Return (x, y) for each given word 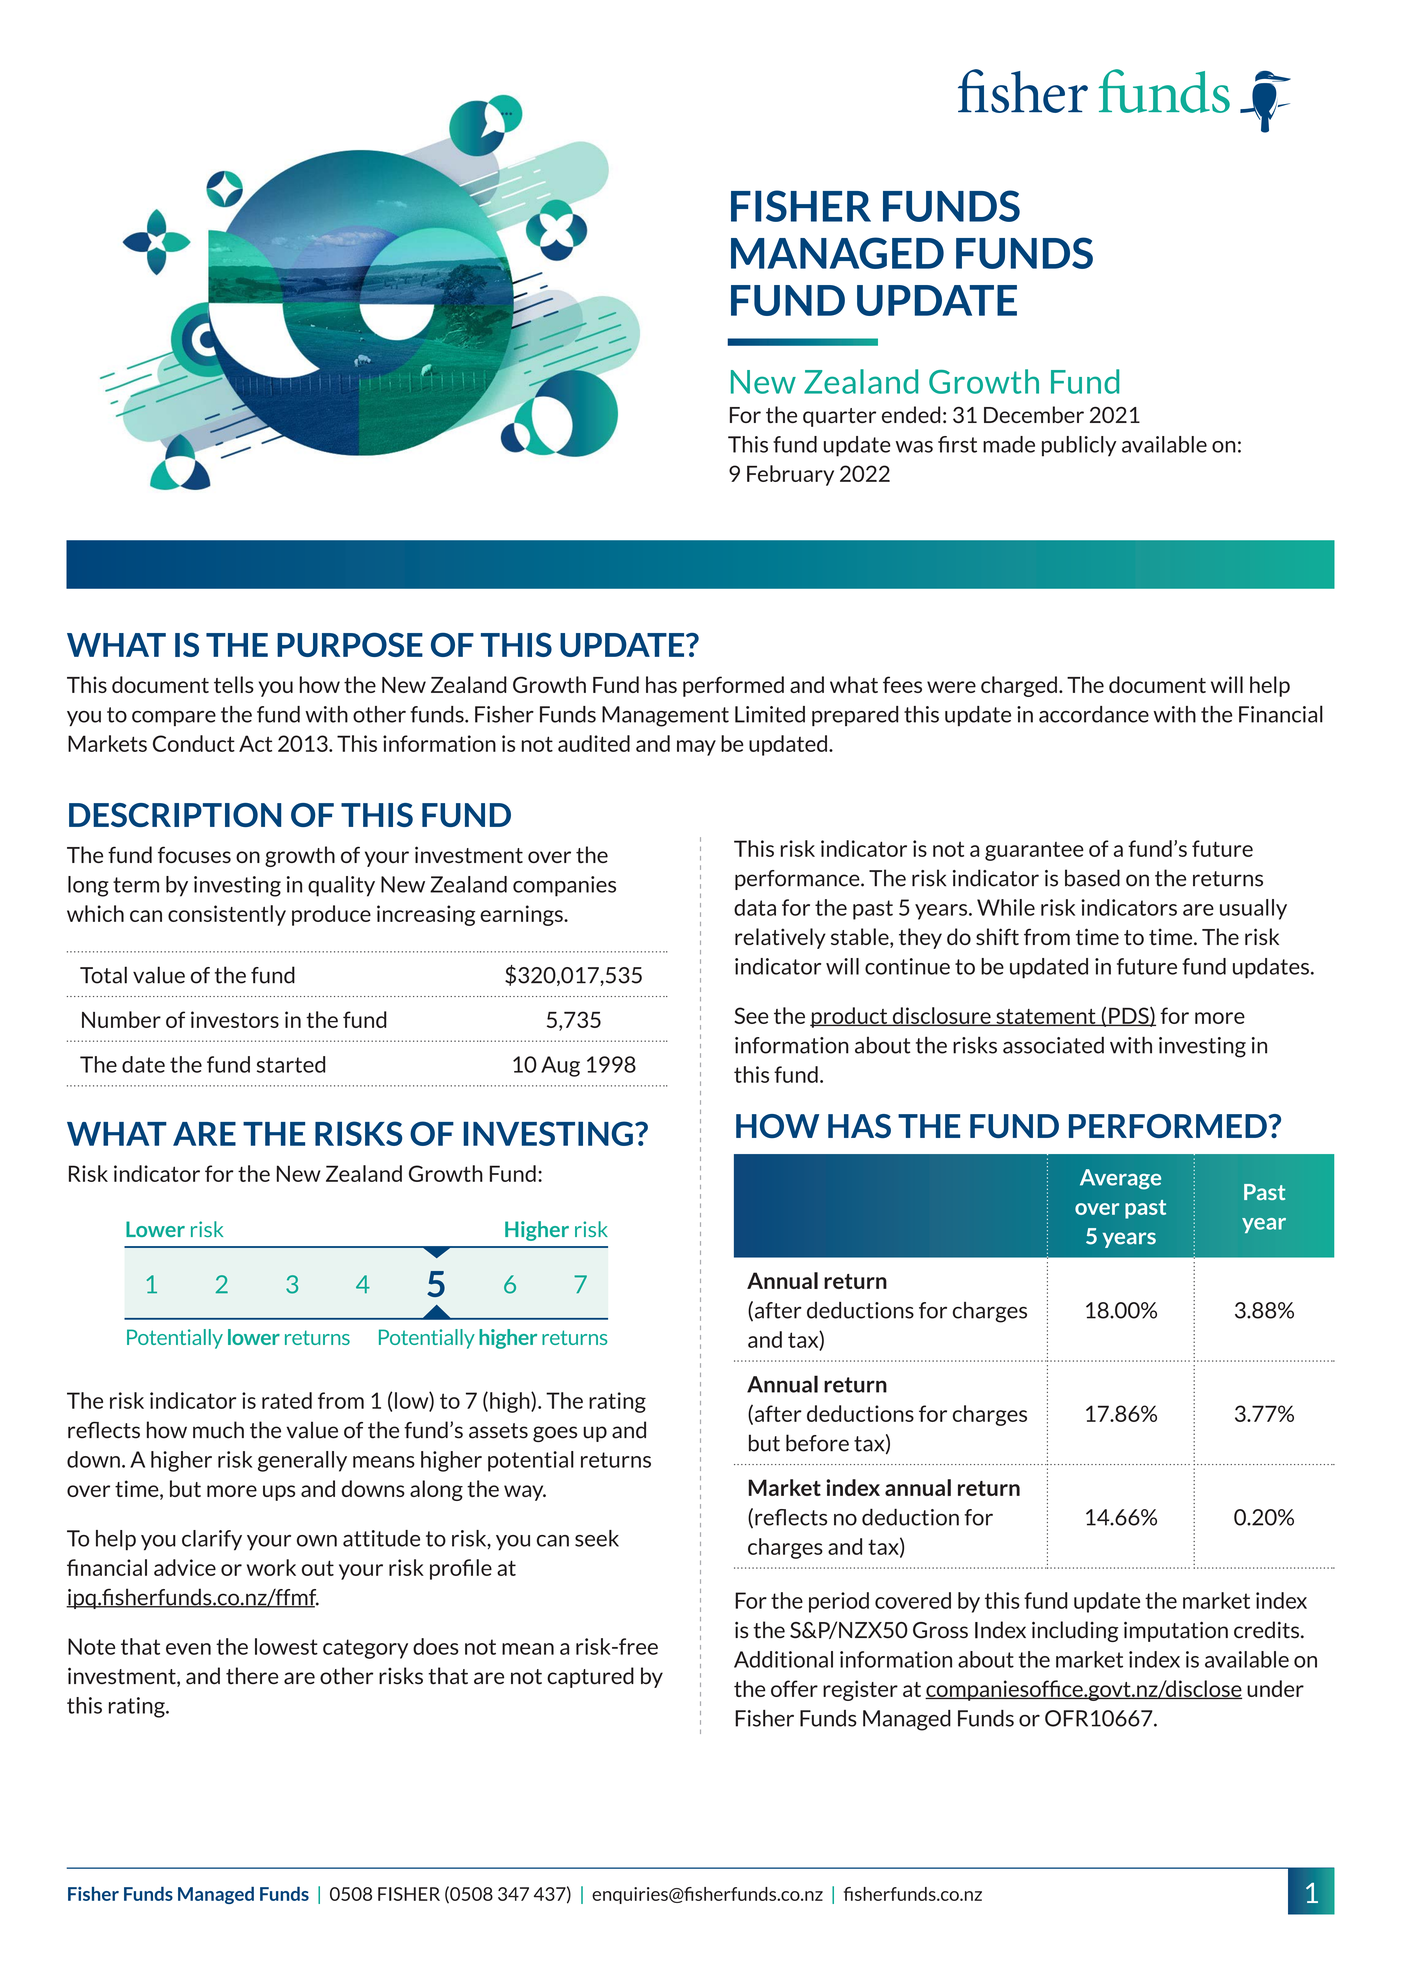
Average (1120, 1179)
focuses (194, 854)
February (790, 475)
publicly (1079, 446)
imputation (1176, 1631)
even (188, 1649)
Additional (783, 1659)
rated (287, 1400)
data (755, 907)
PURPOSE (350, 645)
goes (555, 1434)
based (1092, 878)
